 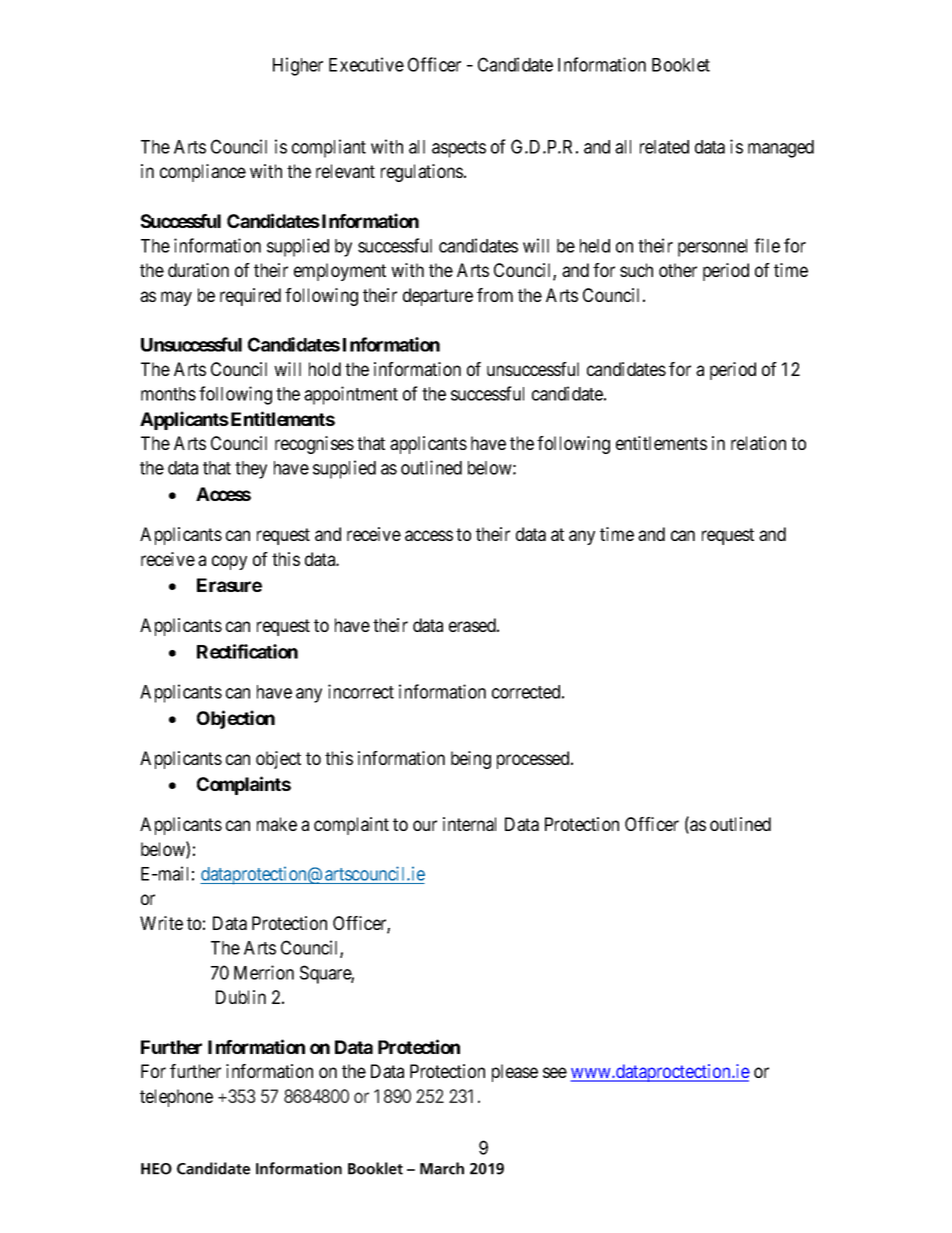 I want to click on relation, so click(x=758, y=443).
